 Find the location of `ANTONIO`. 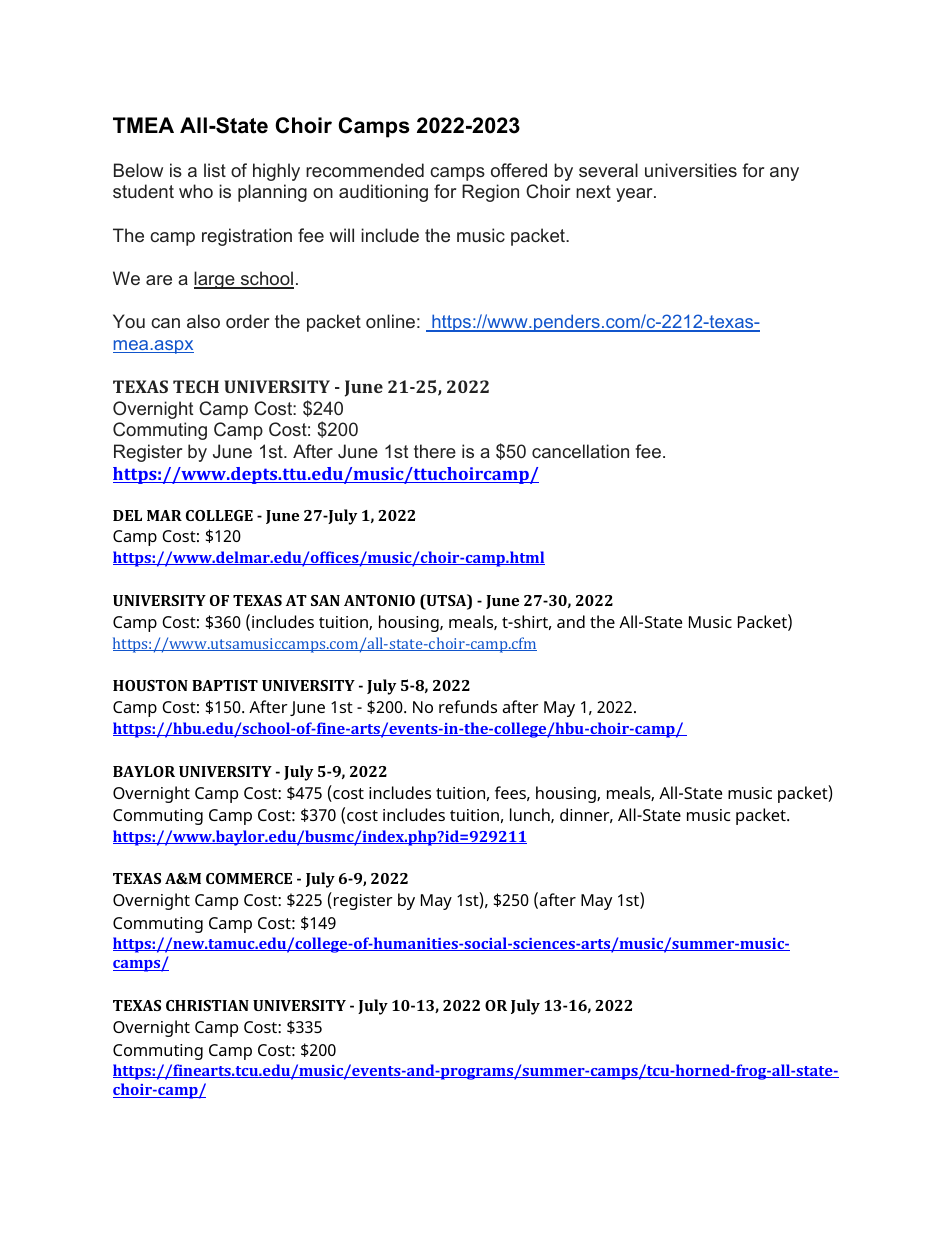

ANTONIO is located at coordinates (379, 600).
